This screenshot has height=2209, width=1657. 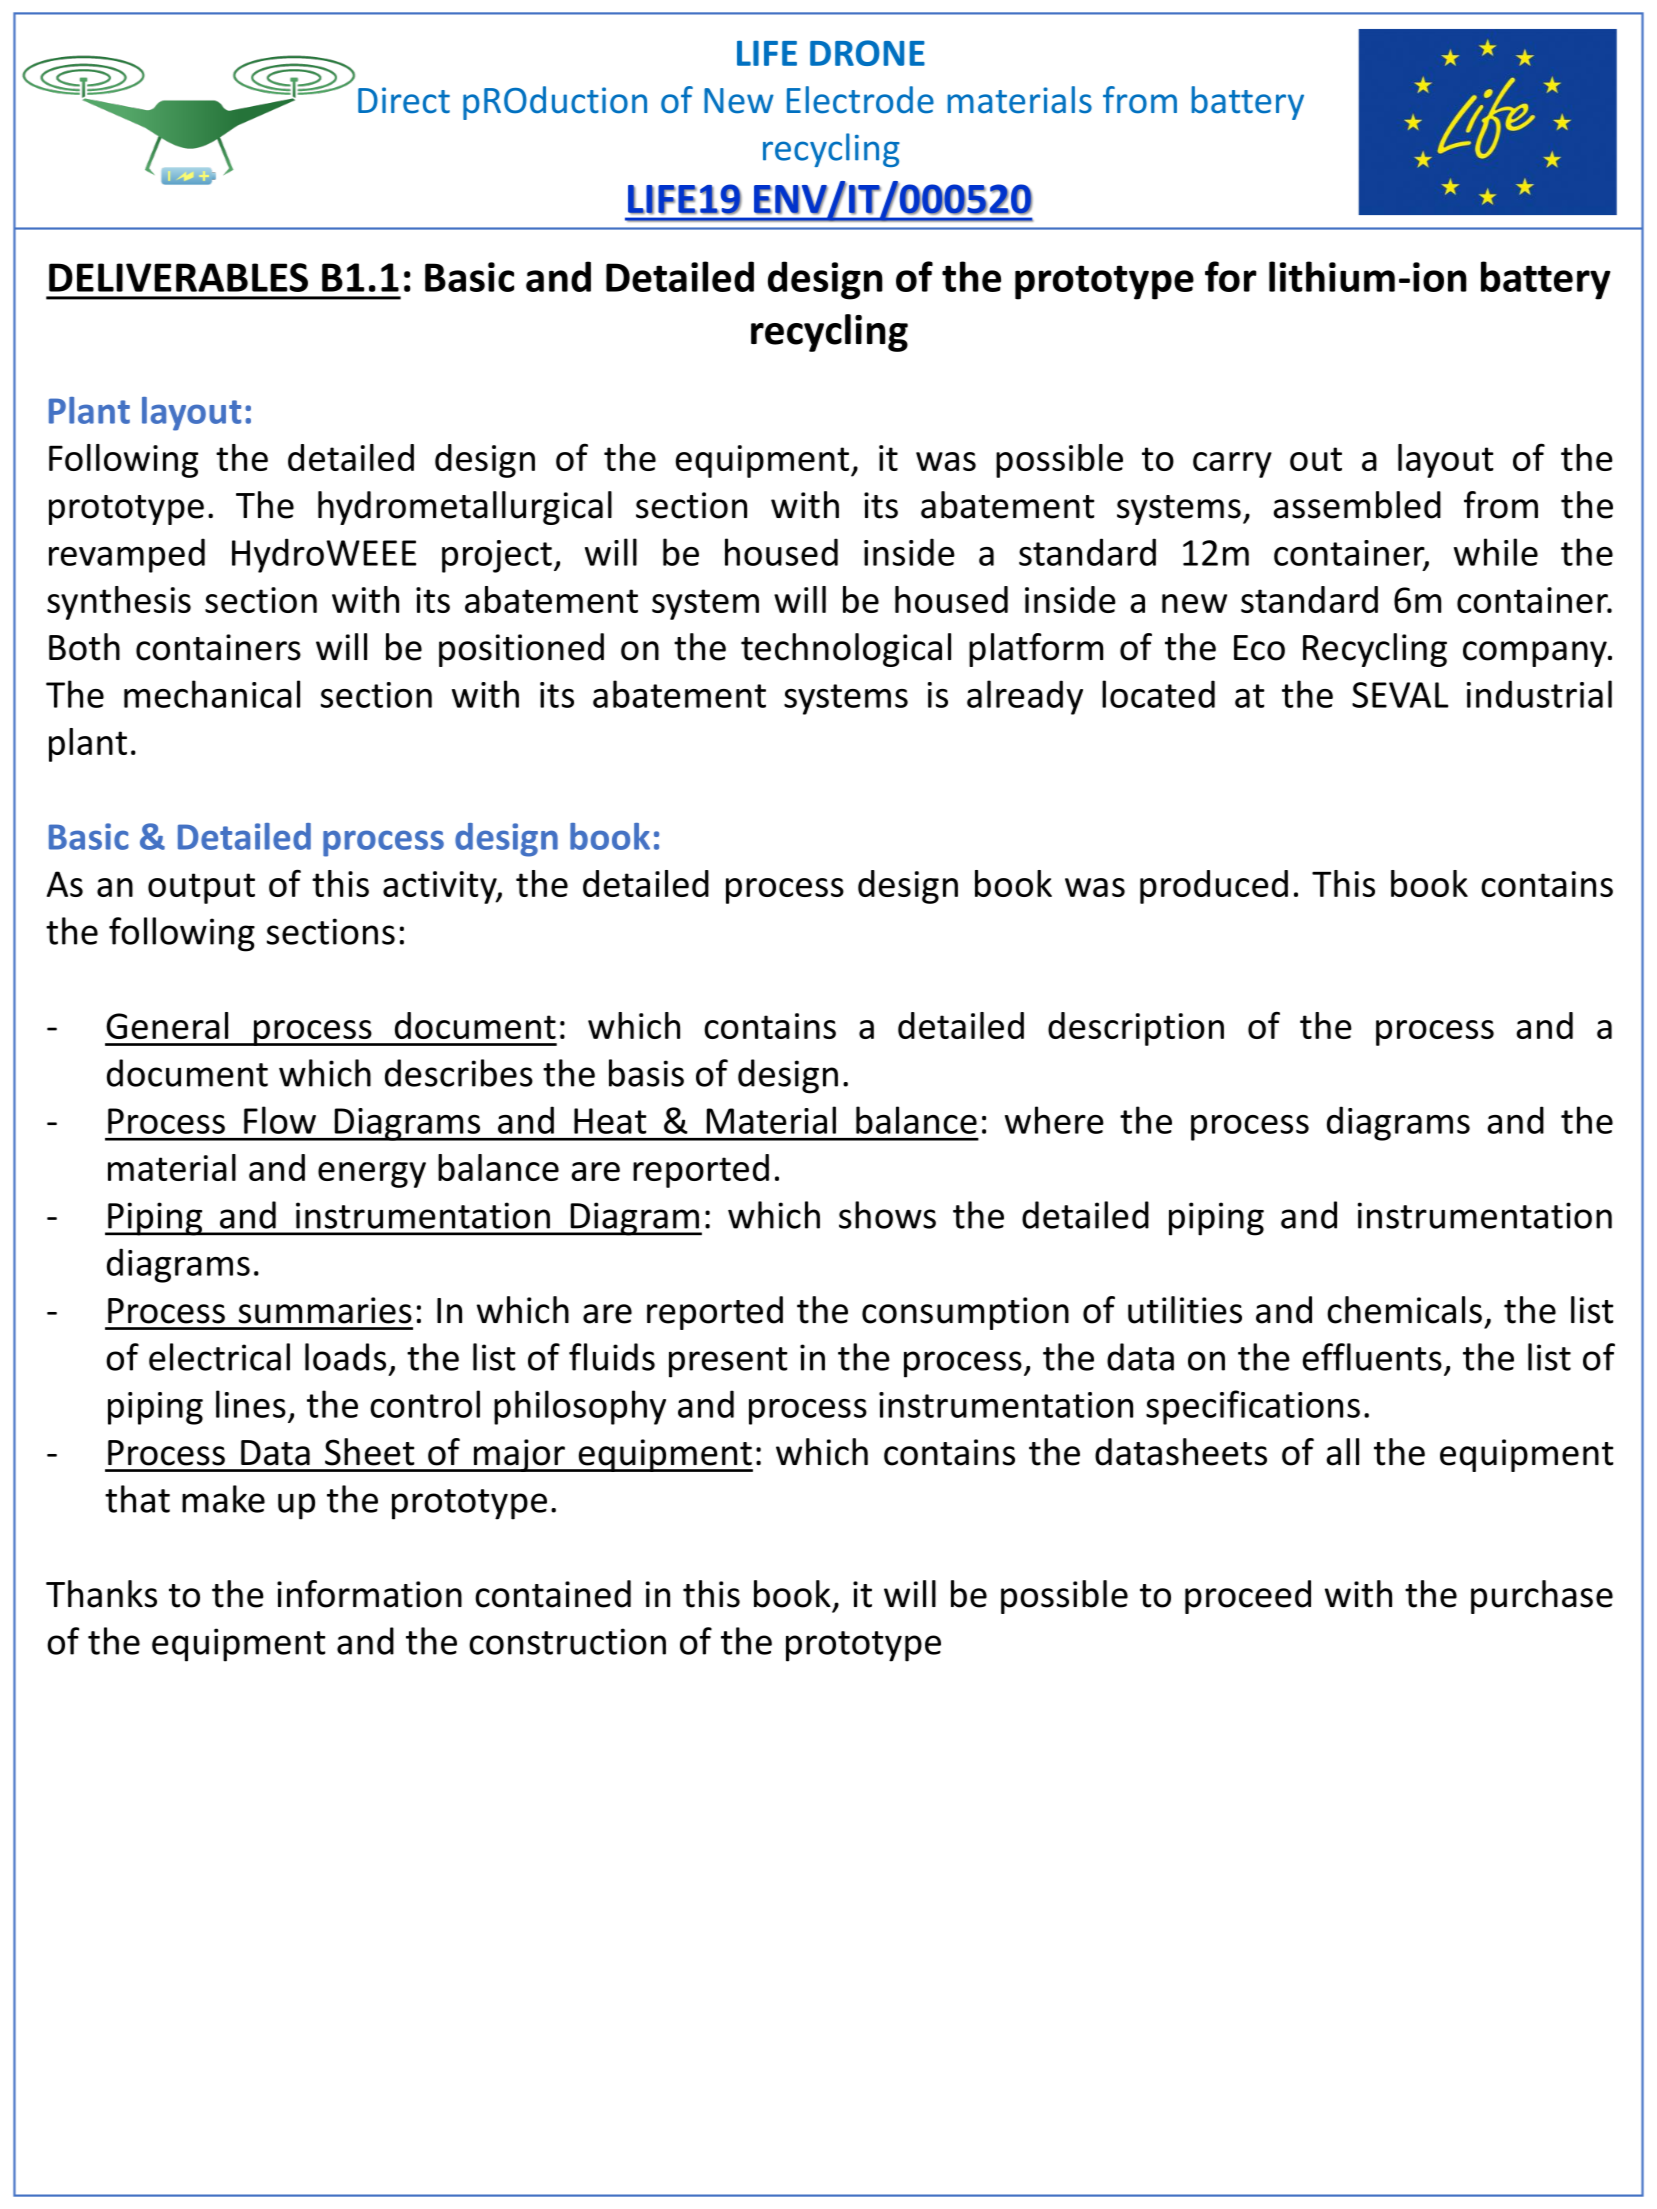 I want to click on DRONE, so click(x=867, y=53).
